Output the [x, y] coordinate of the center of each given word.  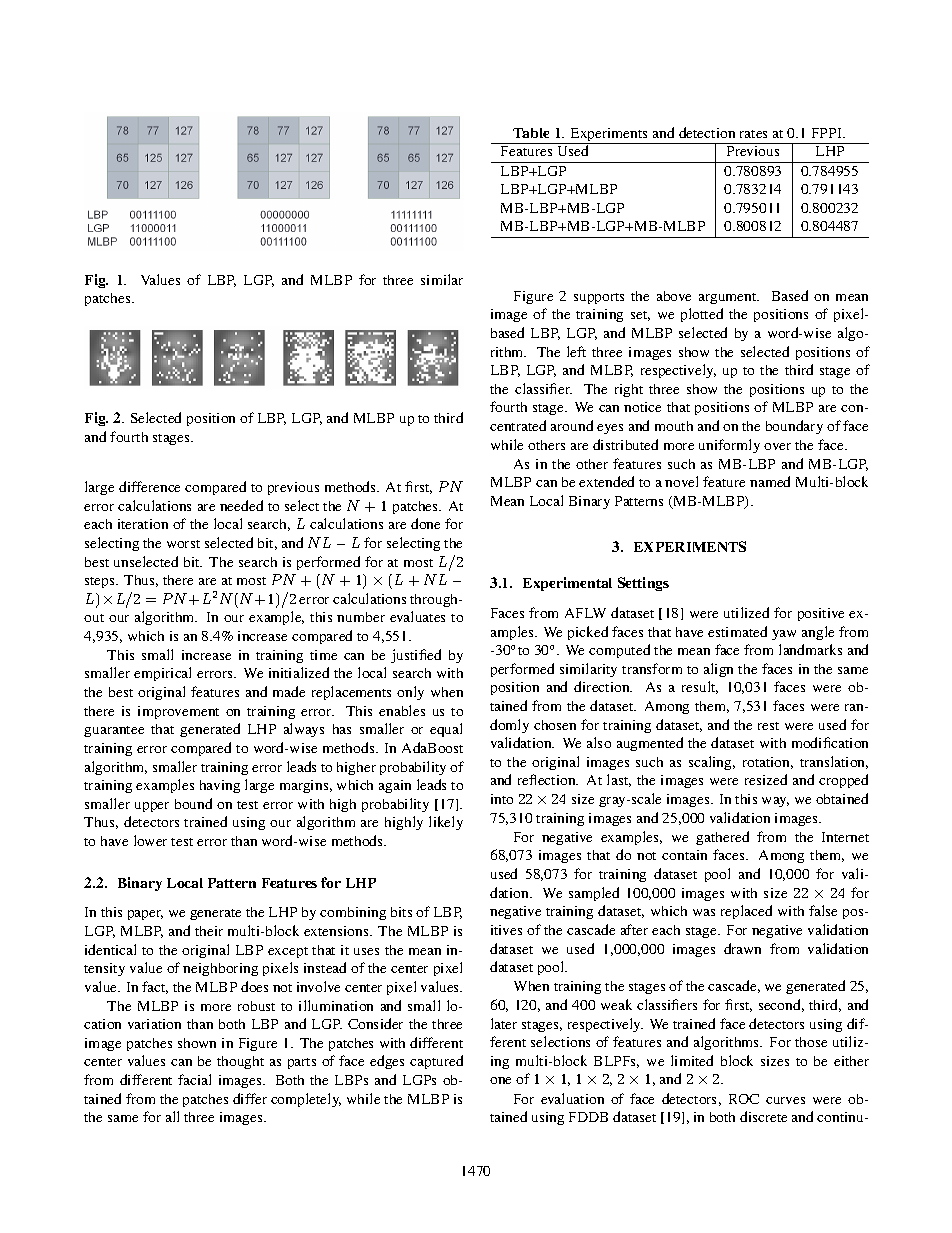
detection [707, 132]
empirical [162, 674]
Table [531, 133]
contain [684, 855]
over [777, 446]
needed [241, 505]
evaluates [417, 616]
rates [753, 134]
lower [150, 840]
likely [446, 823]
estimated [737, 631]
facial [194, 1079]
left [576, 351]
